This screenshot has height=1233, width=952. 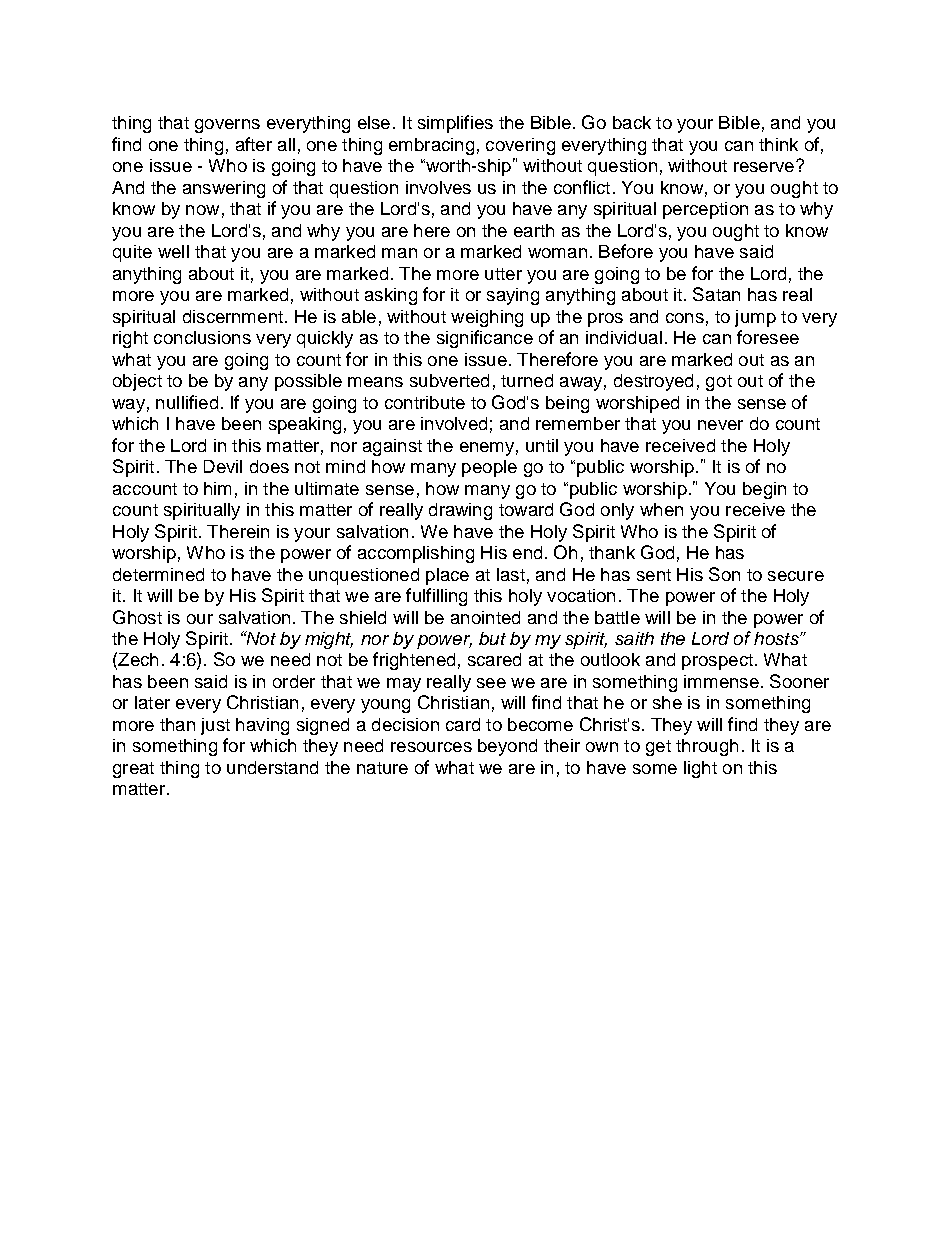 I want to click on determined, so click(x=158, y=574).
